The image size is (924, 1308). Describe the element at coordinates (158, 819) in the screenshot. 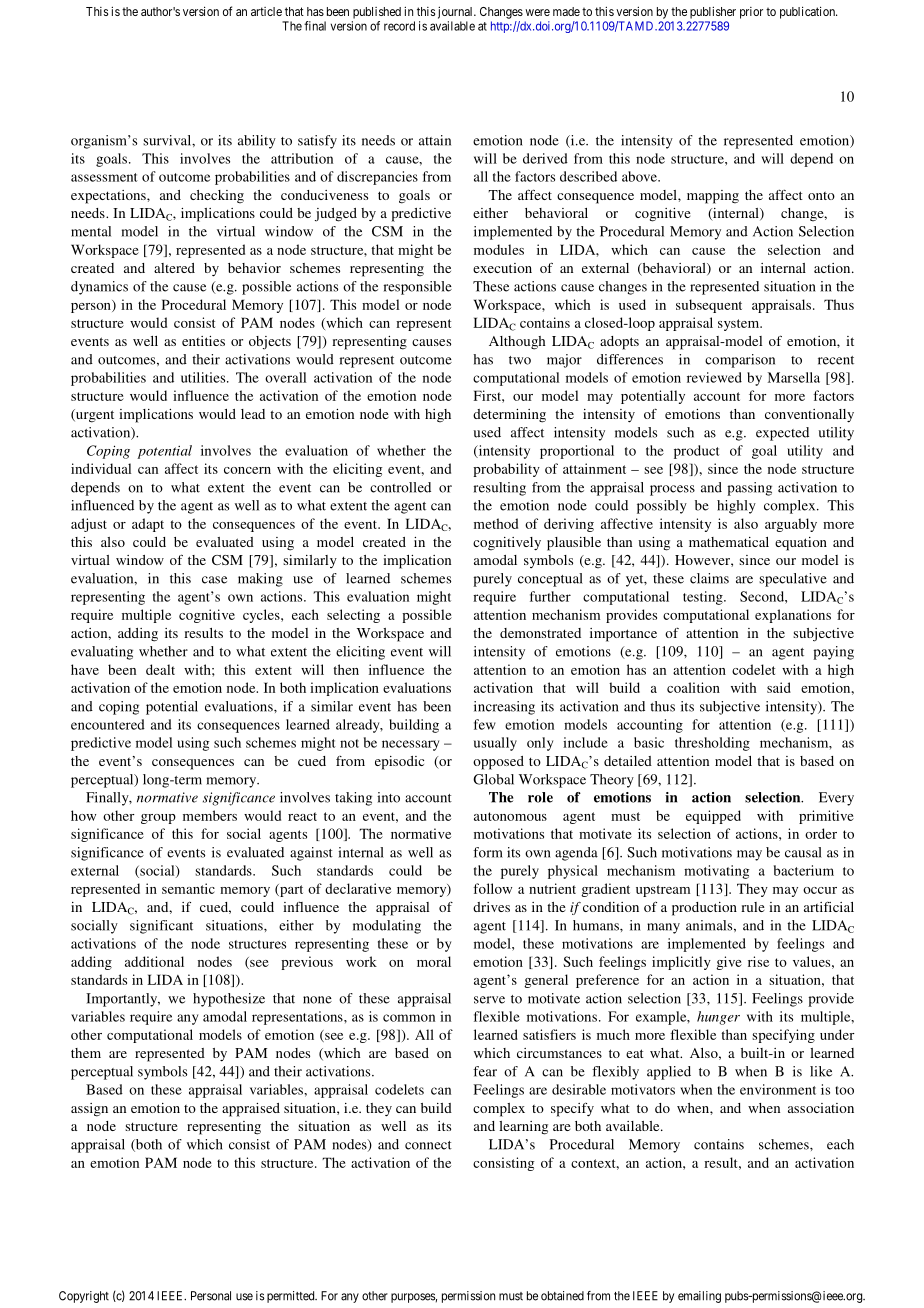

I see `group` at that location.
